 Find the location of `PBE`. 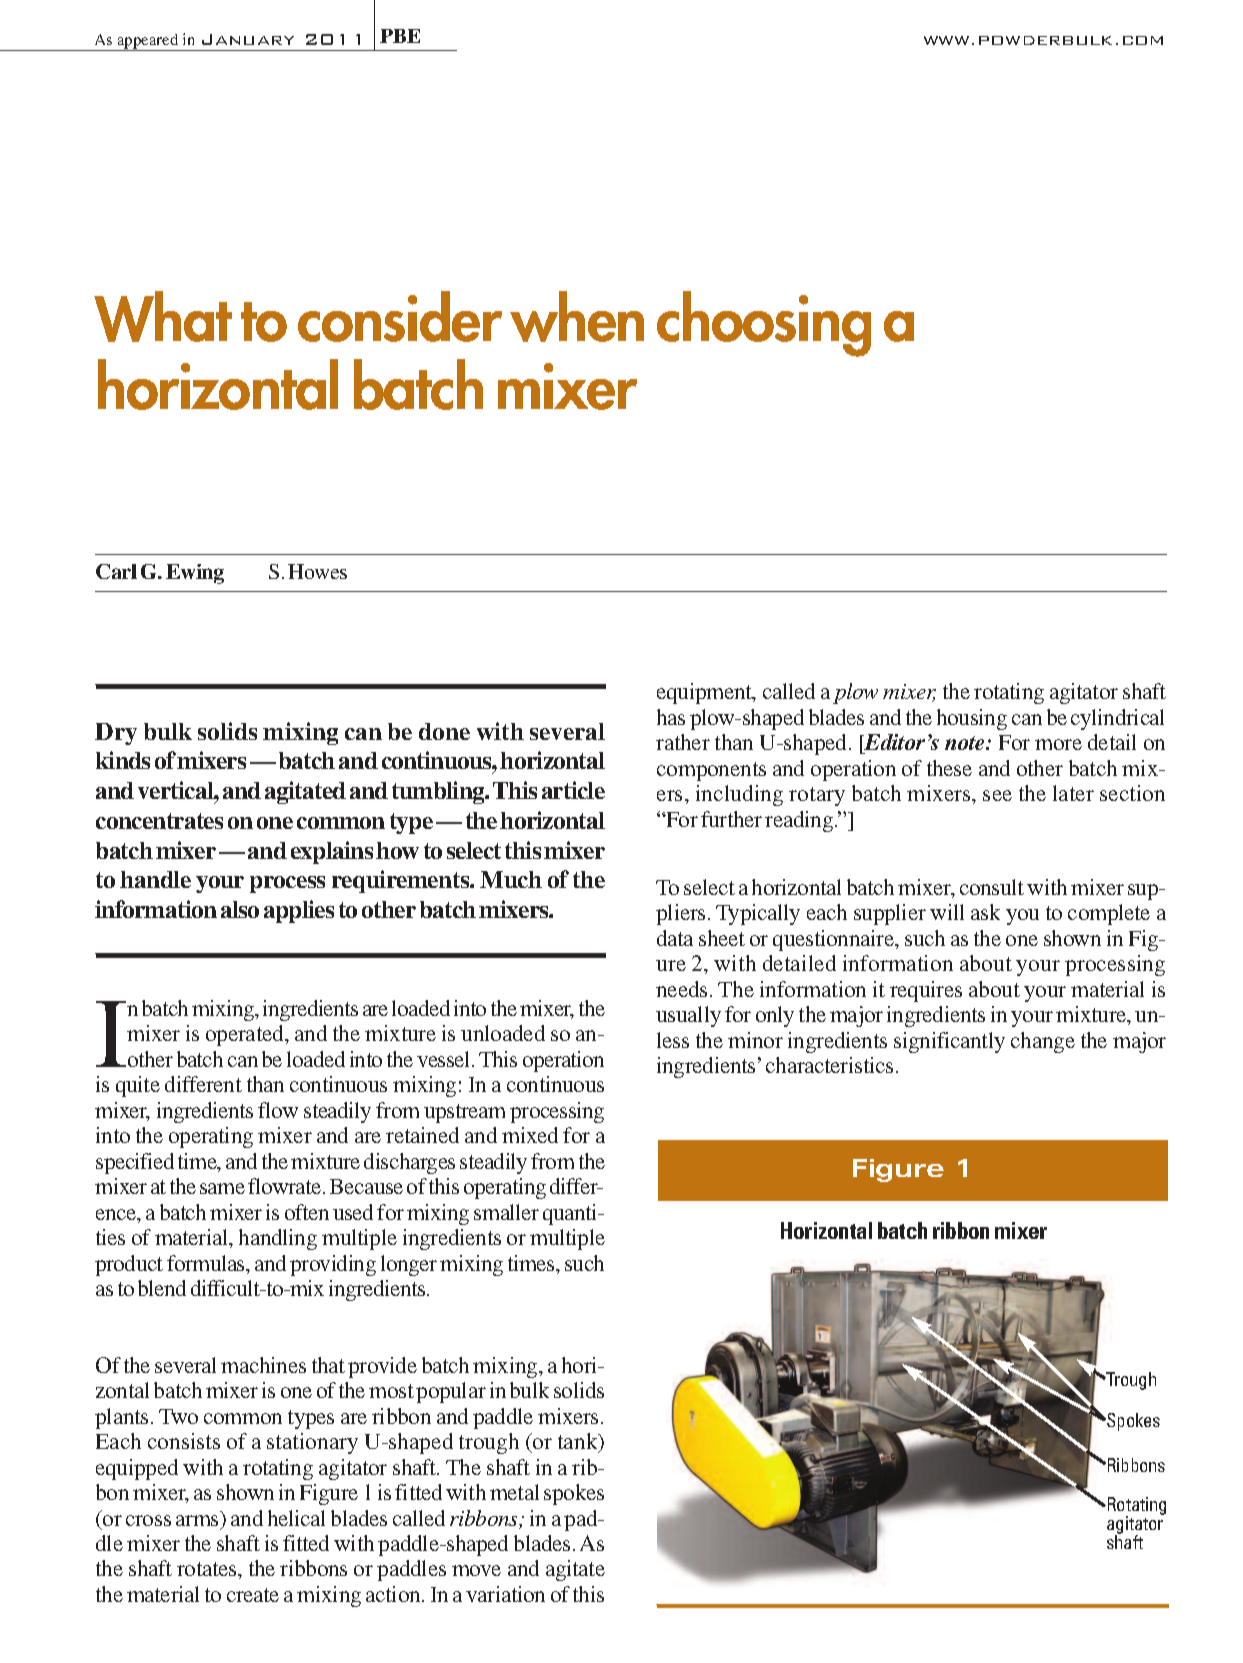

PBE is located at coordinates (400, 36).
